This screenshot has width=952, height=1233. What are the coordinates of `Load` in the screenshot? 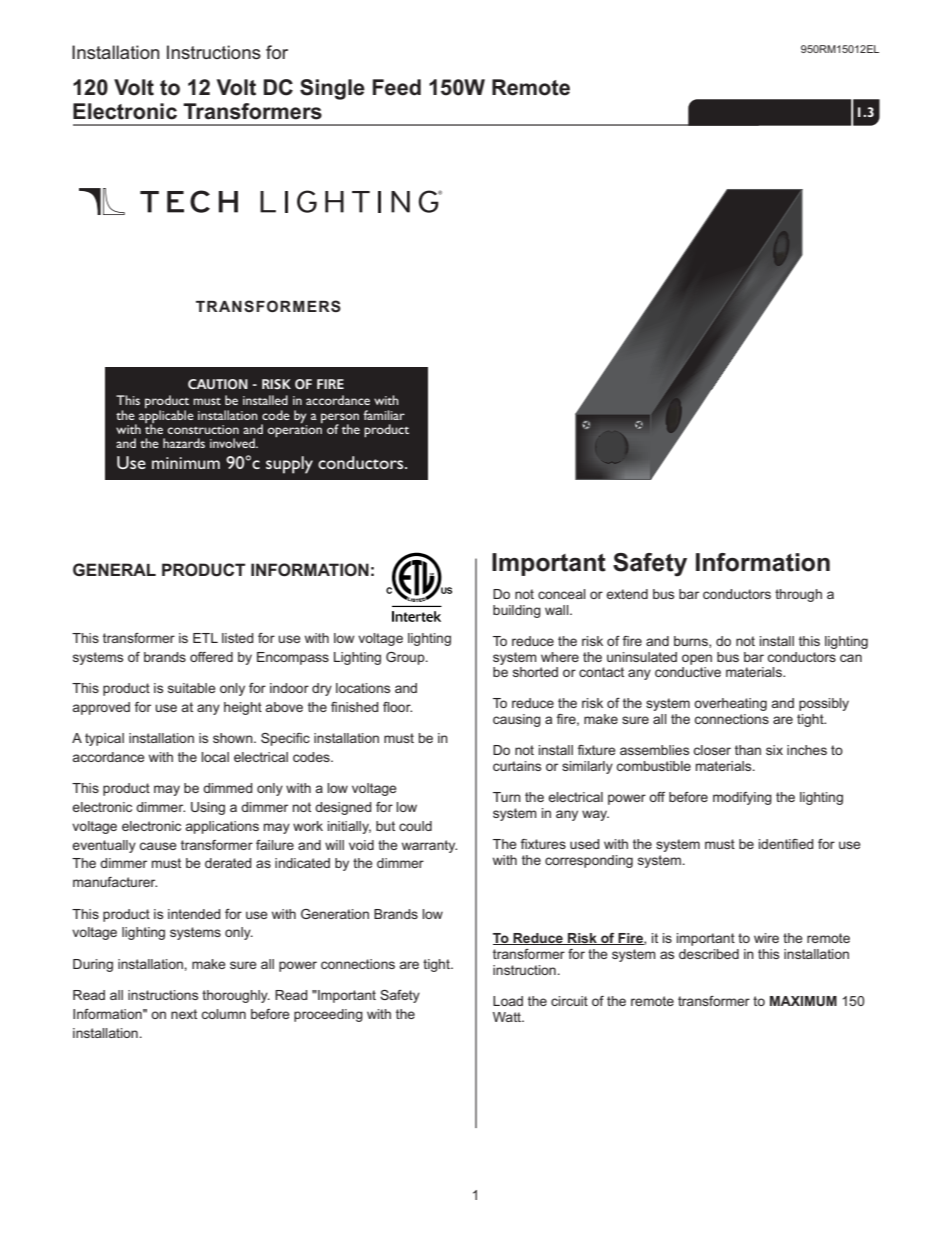 It's located at (508, 1001).
